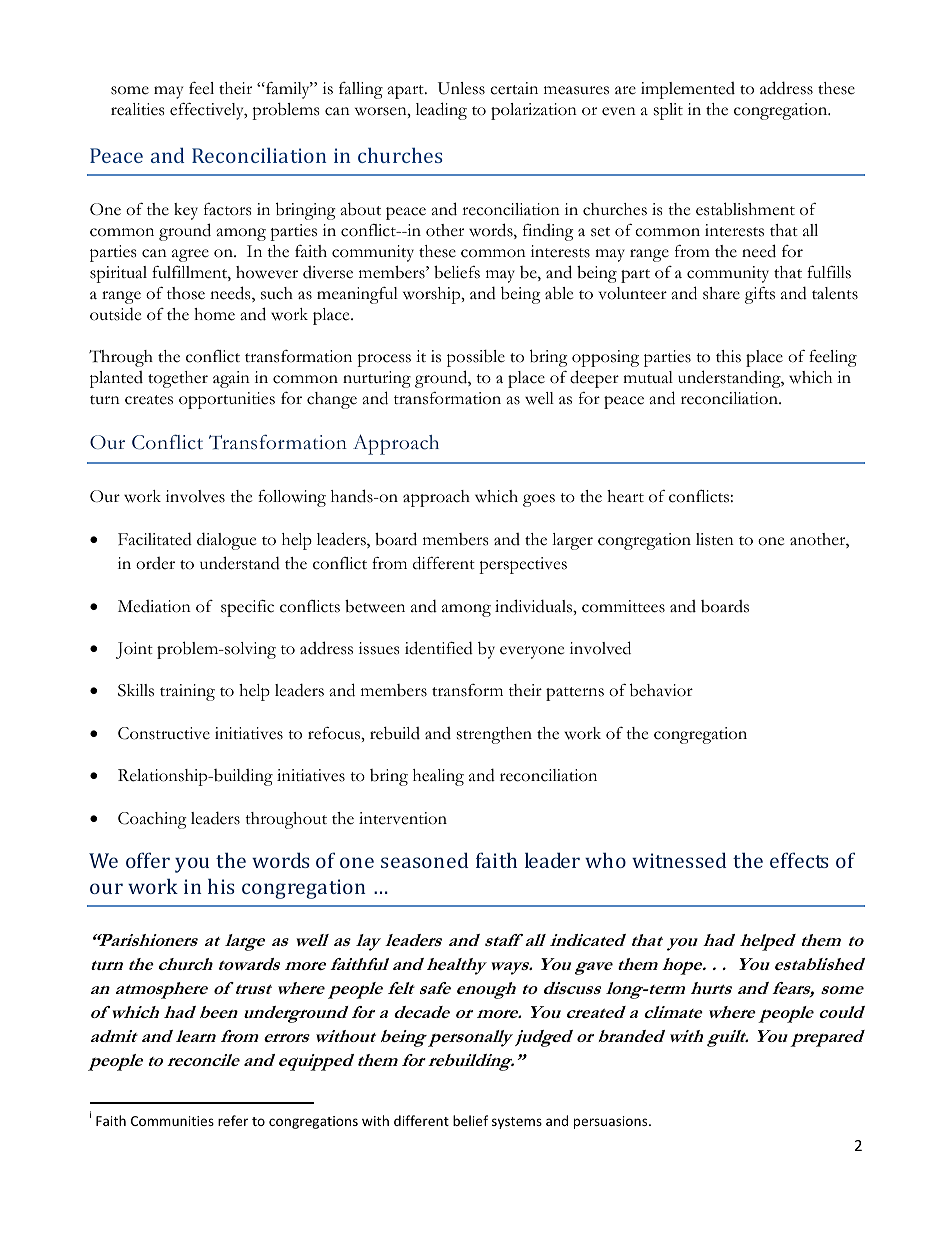  Describe the element at coordinates (137, 109) in the document. I see `realities` at that location.
